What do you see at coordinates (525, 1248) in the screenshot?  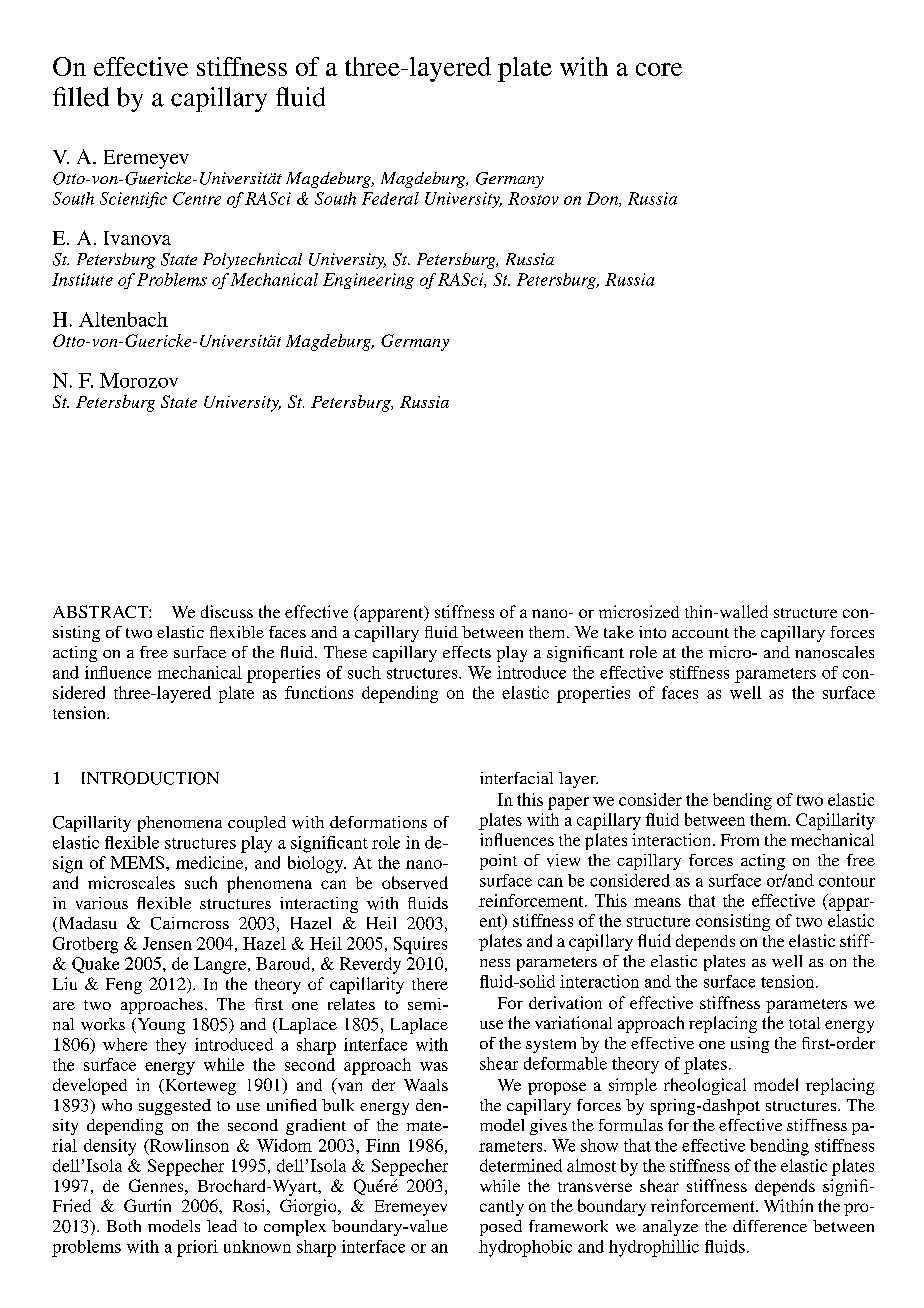 I see `hydrophobic` at bounding box center [525, 1248].
